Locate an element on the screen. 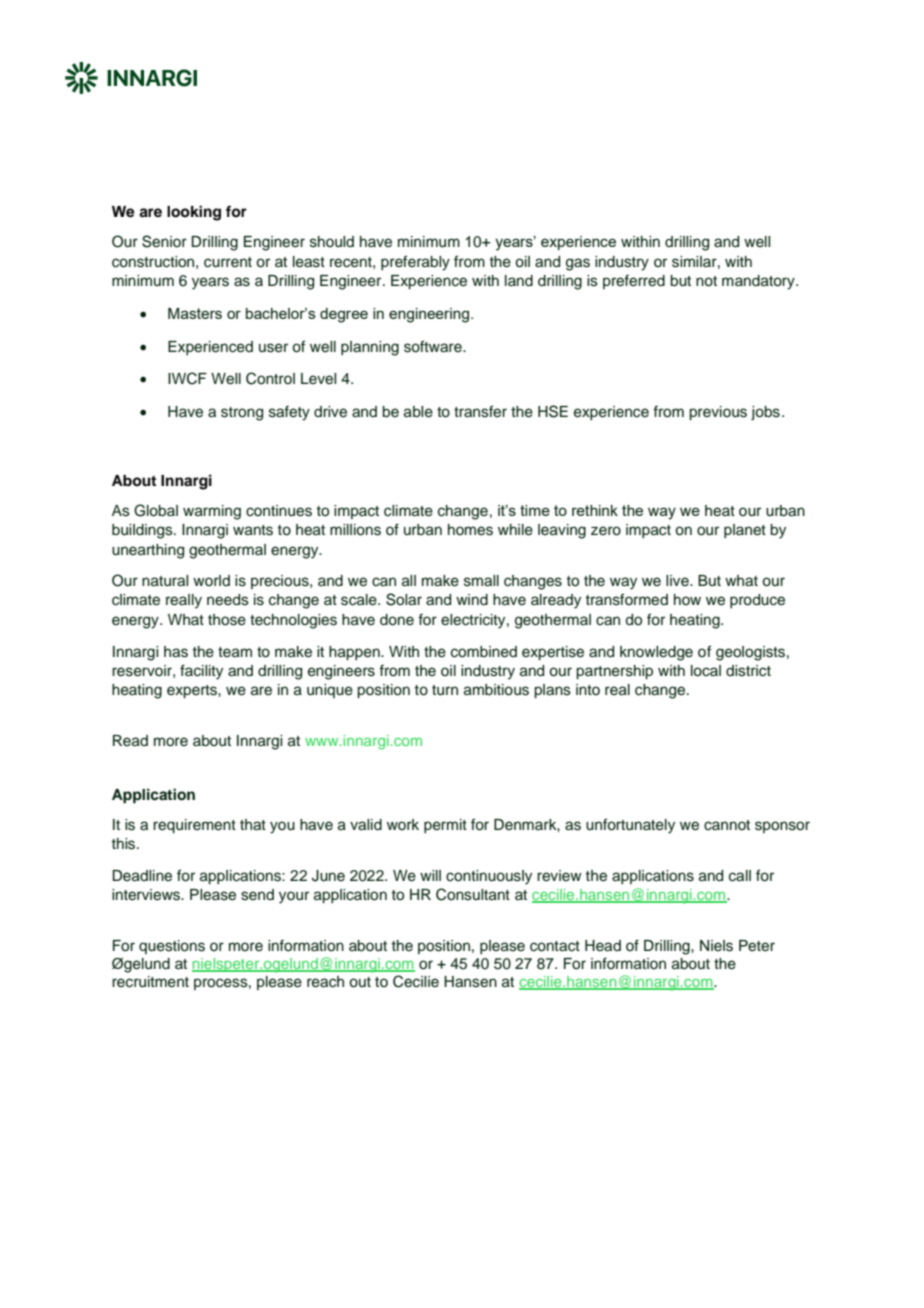 This screenshot has height=1308, width=924. strong is located at coordinates (242, 414).
